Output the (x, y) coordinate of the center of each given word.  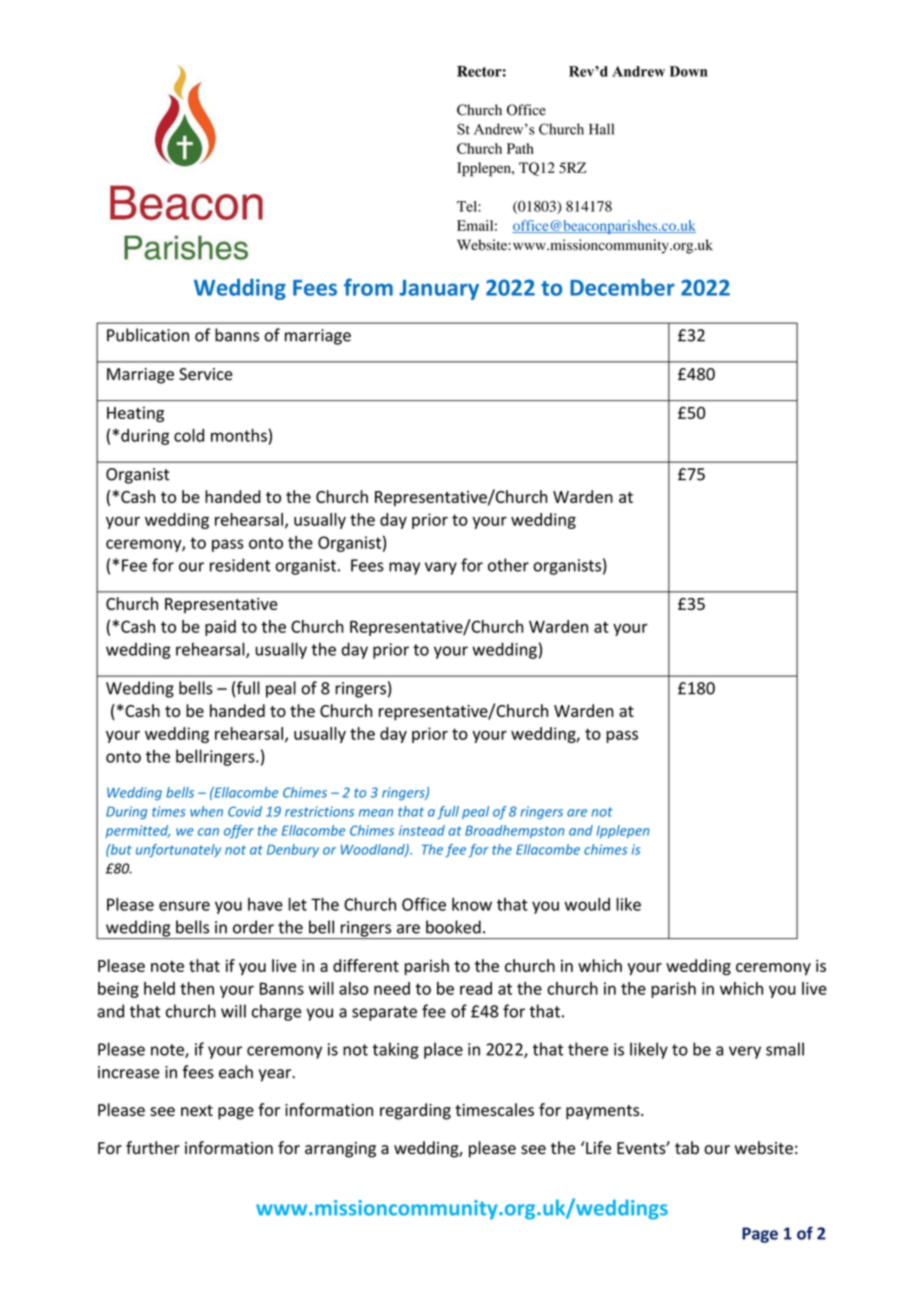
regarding (415, 1111)
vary (441, 568)
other (508, 565)
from (368, 287)
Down (688, 71)
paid (220, 628)
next (197, 1111)
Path (520, 148)
